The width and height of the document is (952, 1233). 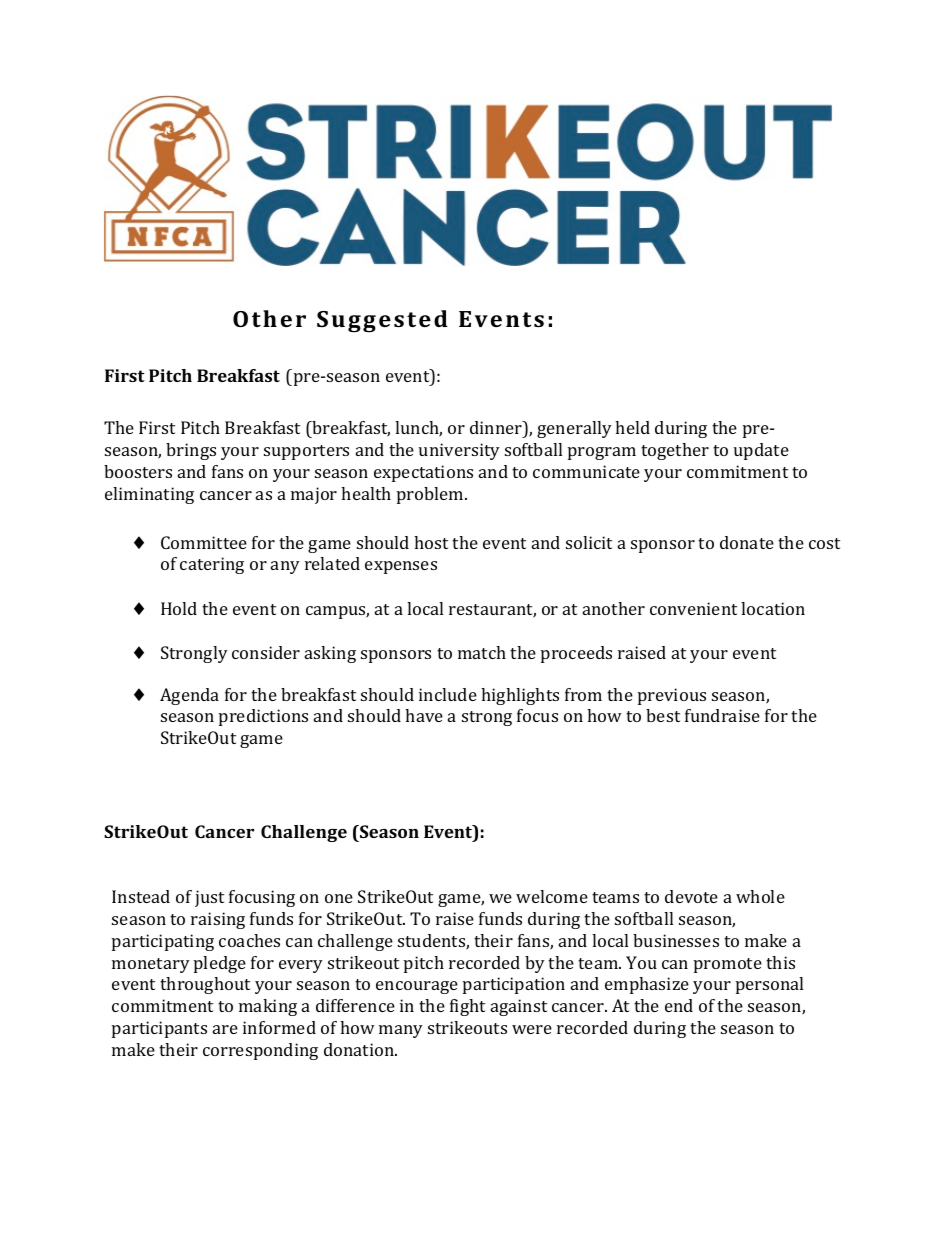 I want to click on expenses, so click(x=401, y=567).
